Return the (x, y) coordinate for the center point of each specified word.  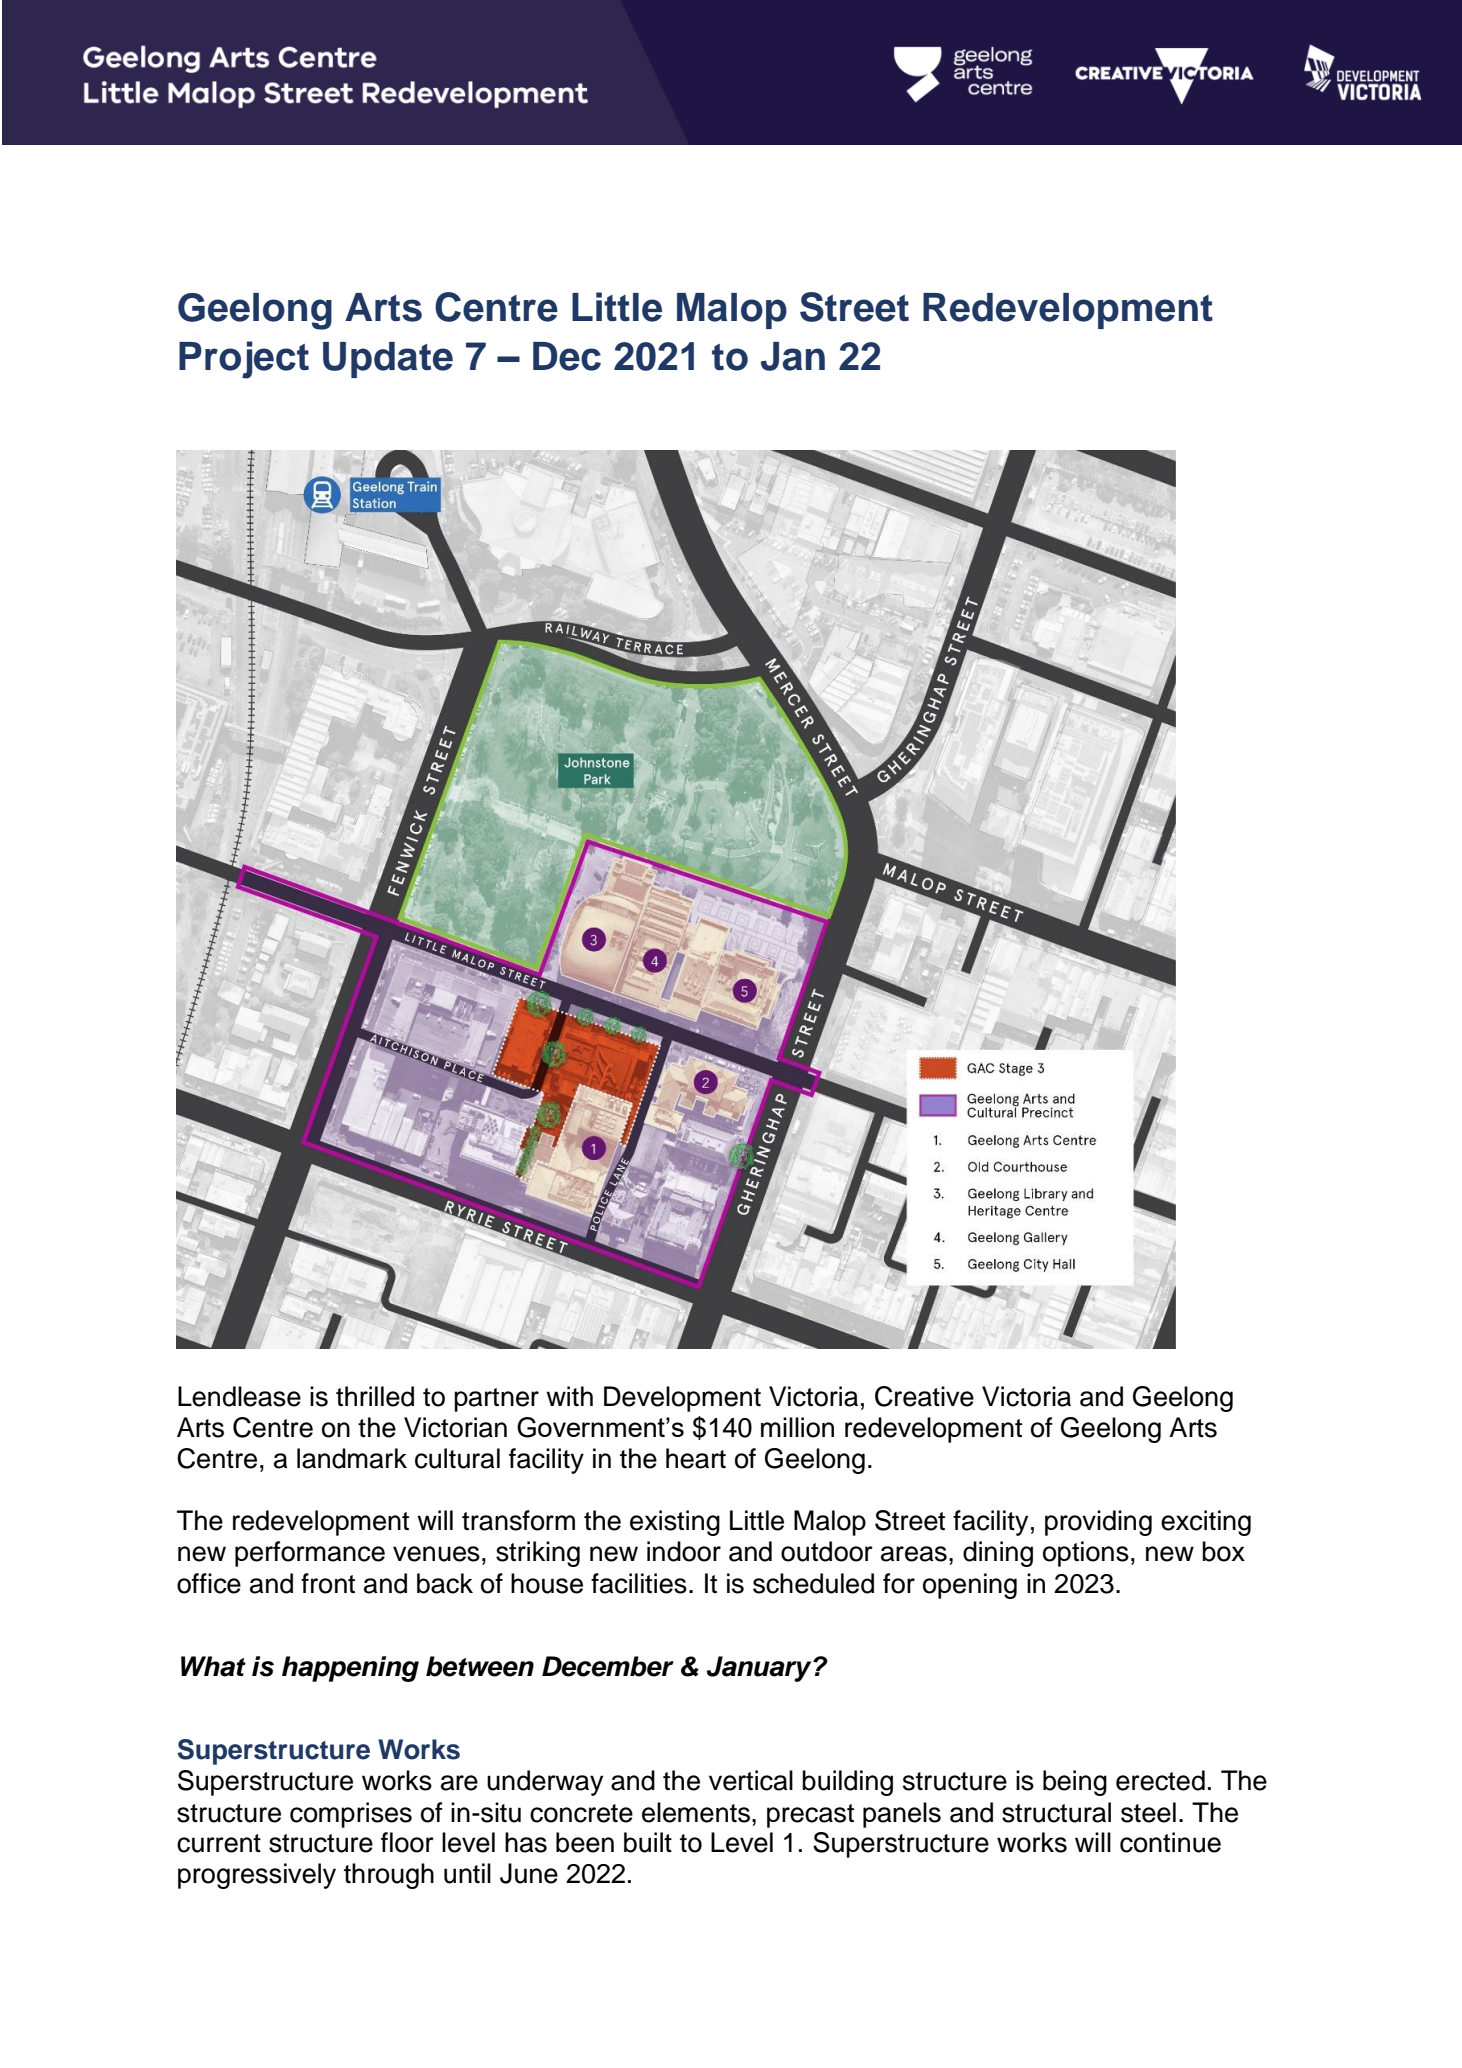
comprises (351, 1815)
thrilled (375, 1396)
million (797, 1427)
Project (244, 360)
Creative (924, 1396)
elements (696, 1812)
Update (388, 360)
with (569, 1396)
